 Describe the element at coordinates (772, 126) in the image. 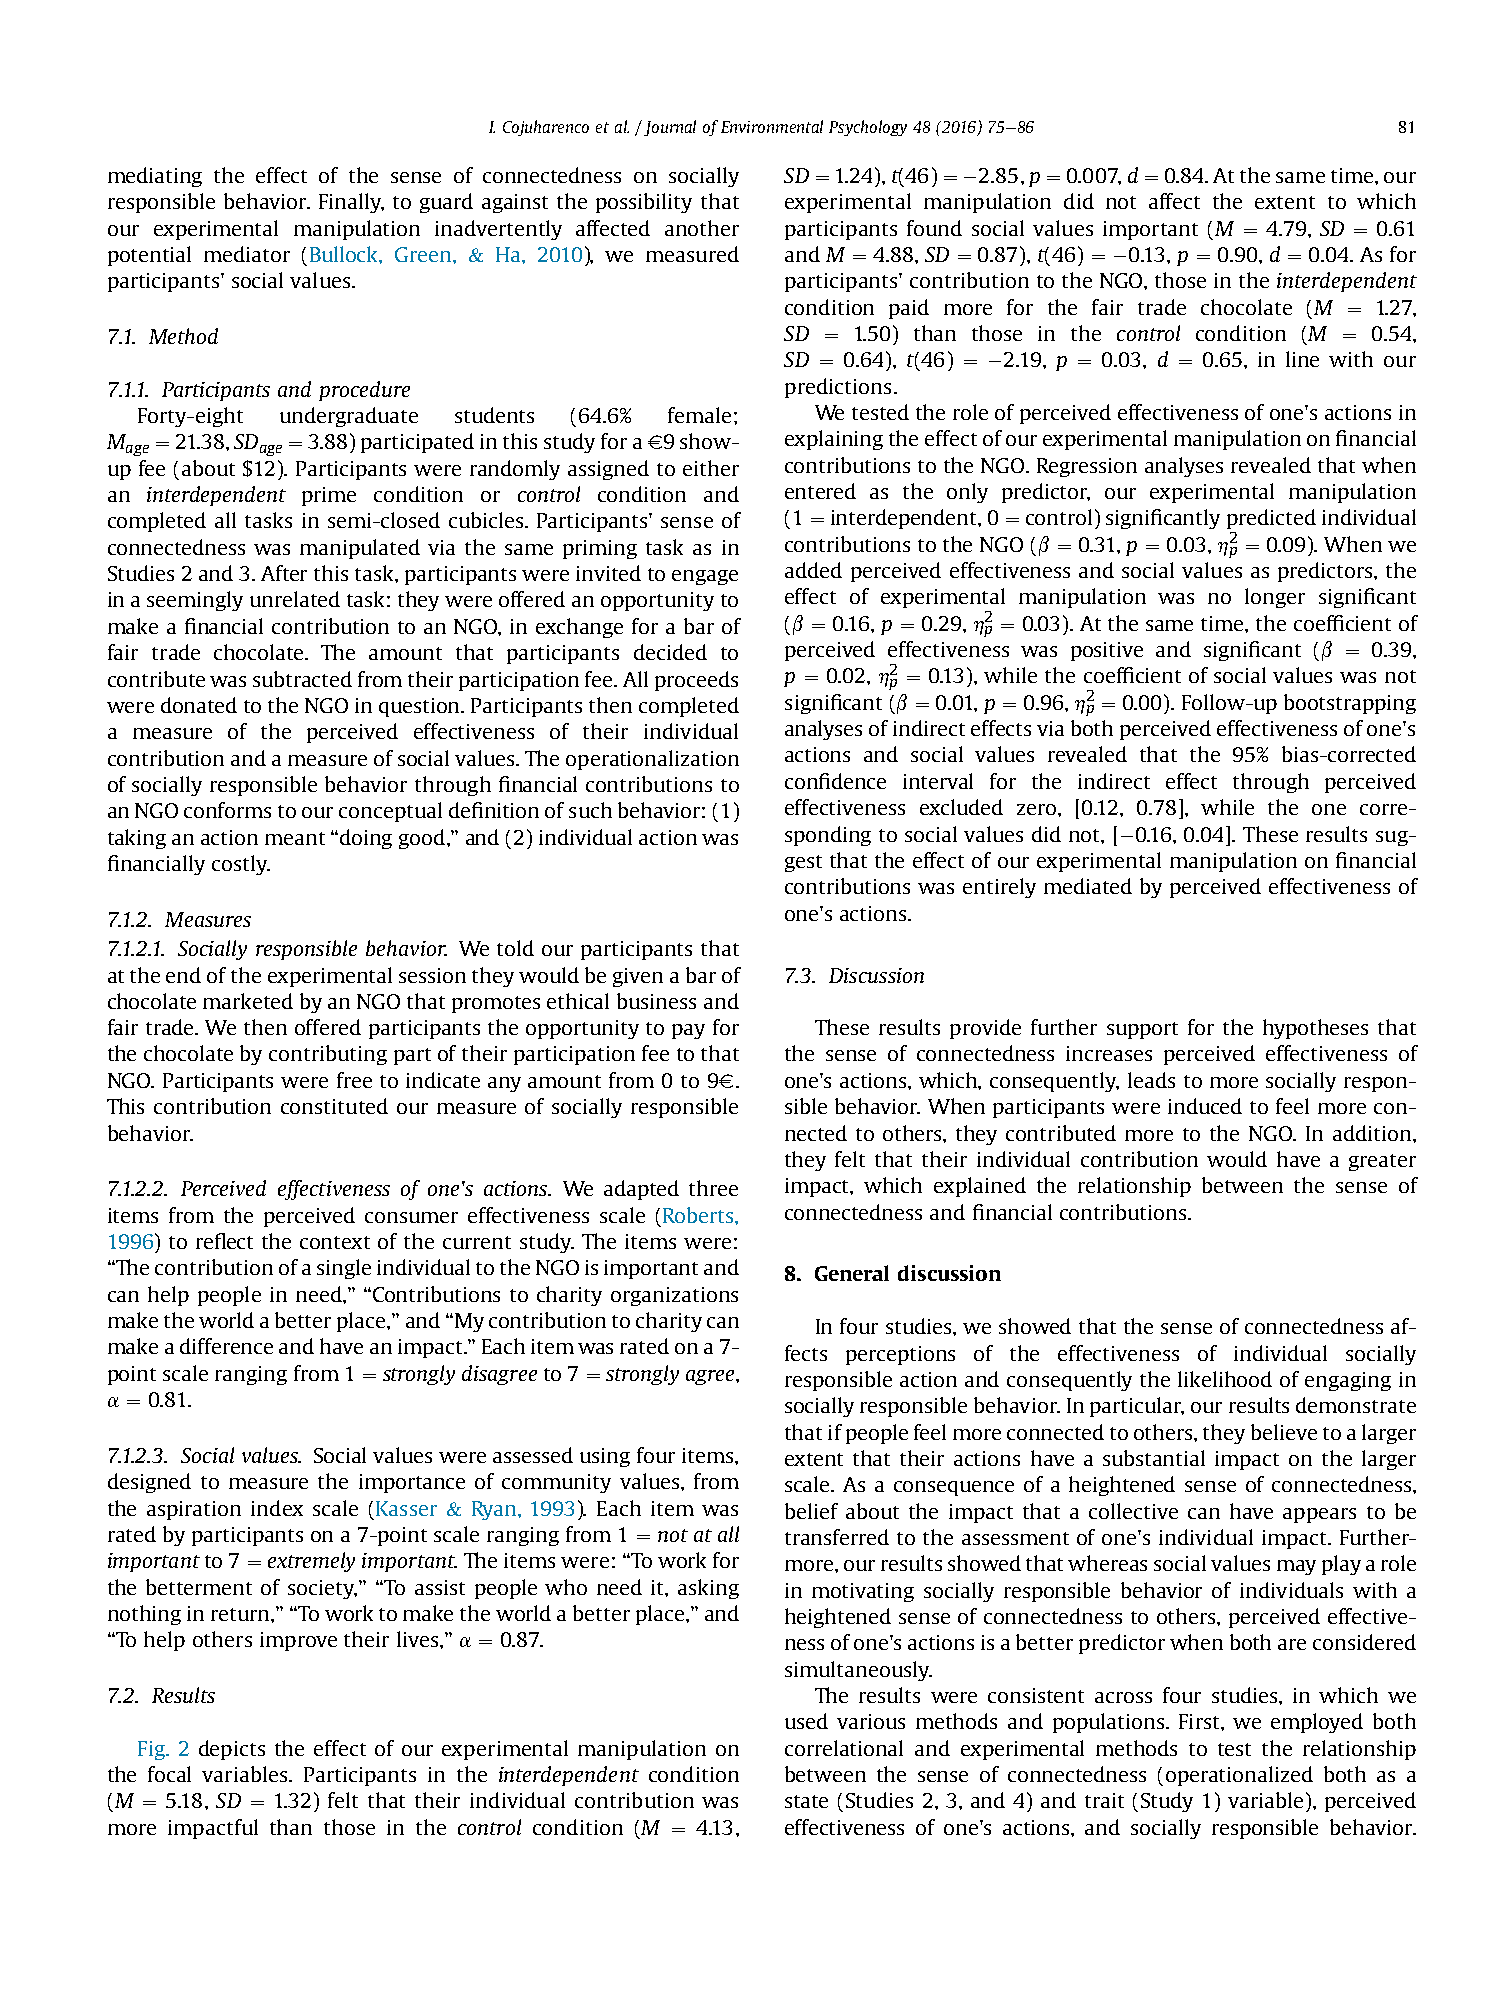

I see `Environmental` at that location.
